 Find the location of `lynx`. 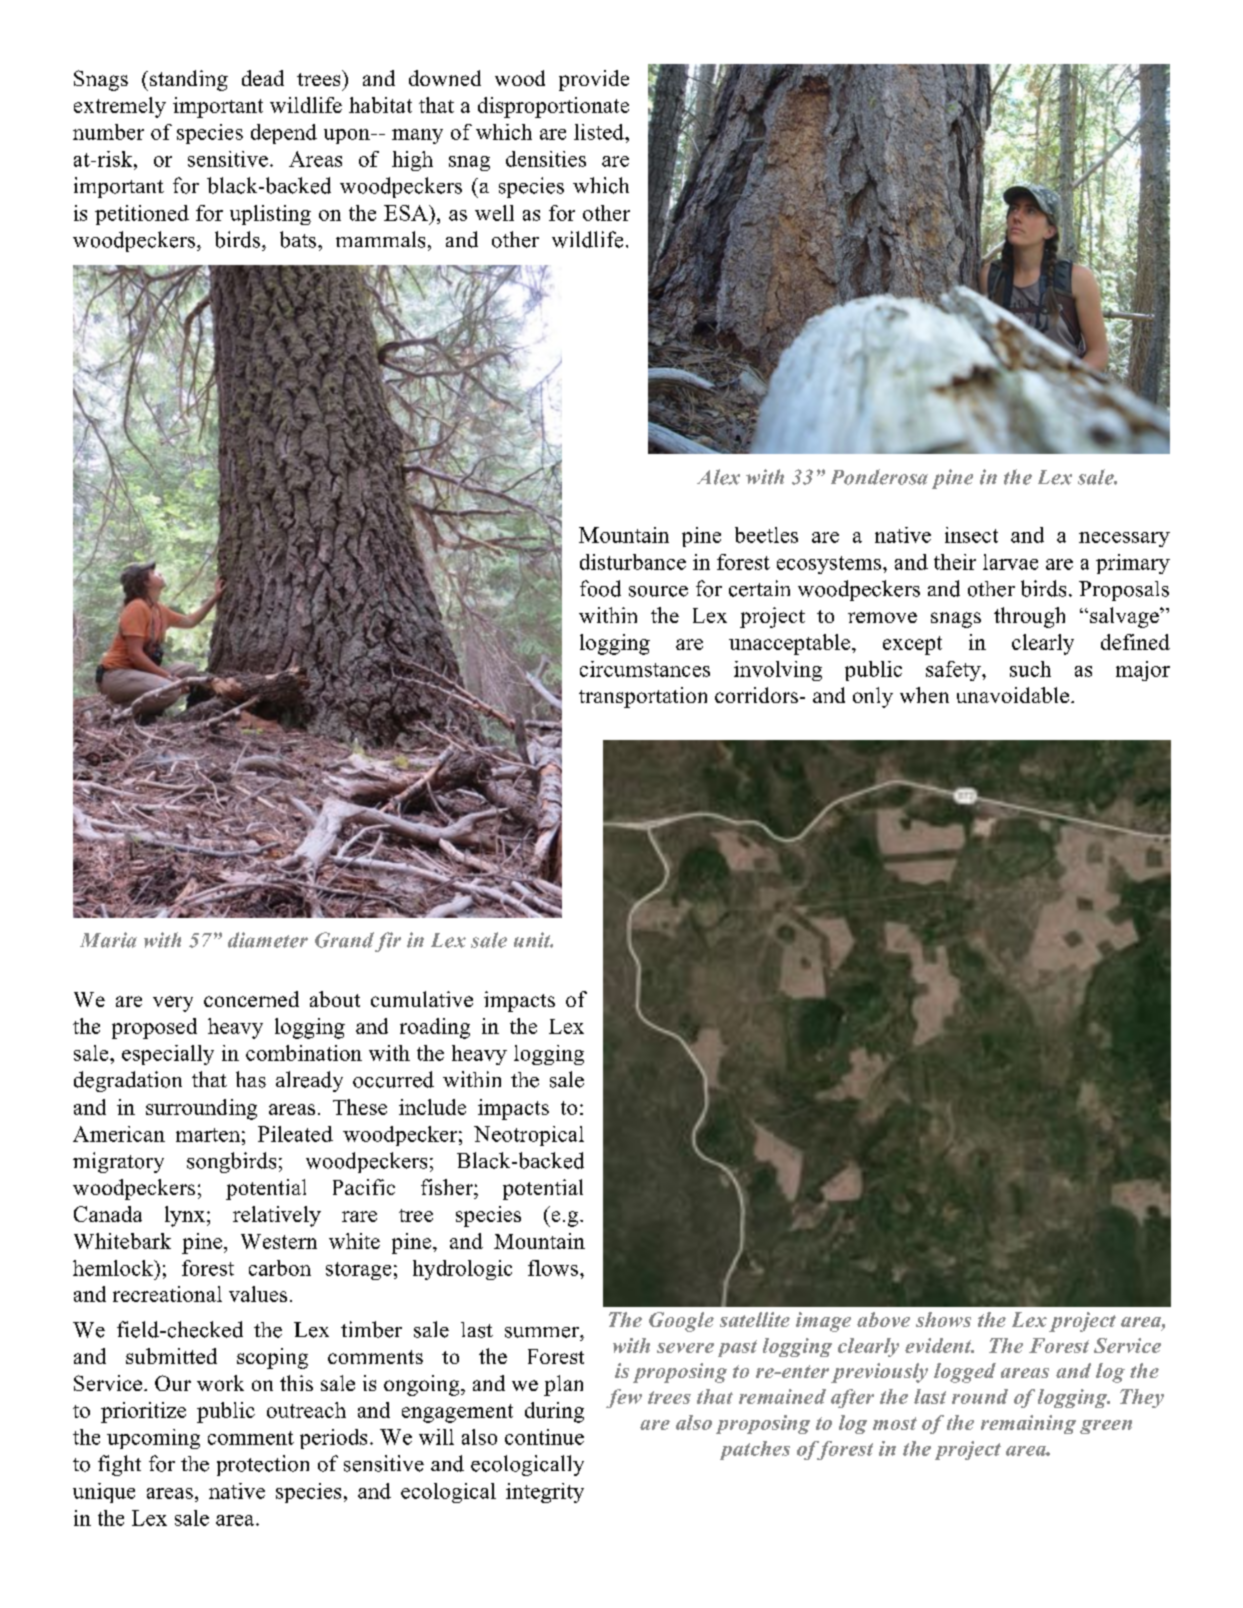

lynx is located at coordinates (185, 1216).
